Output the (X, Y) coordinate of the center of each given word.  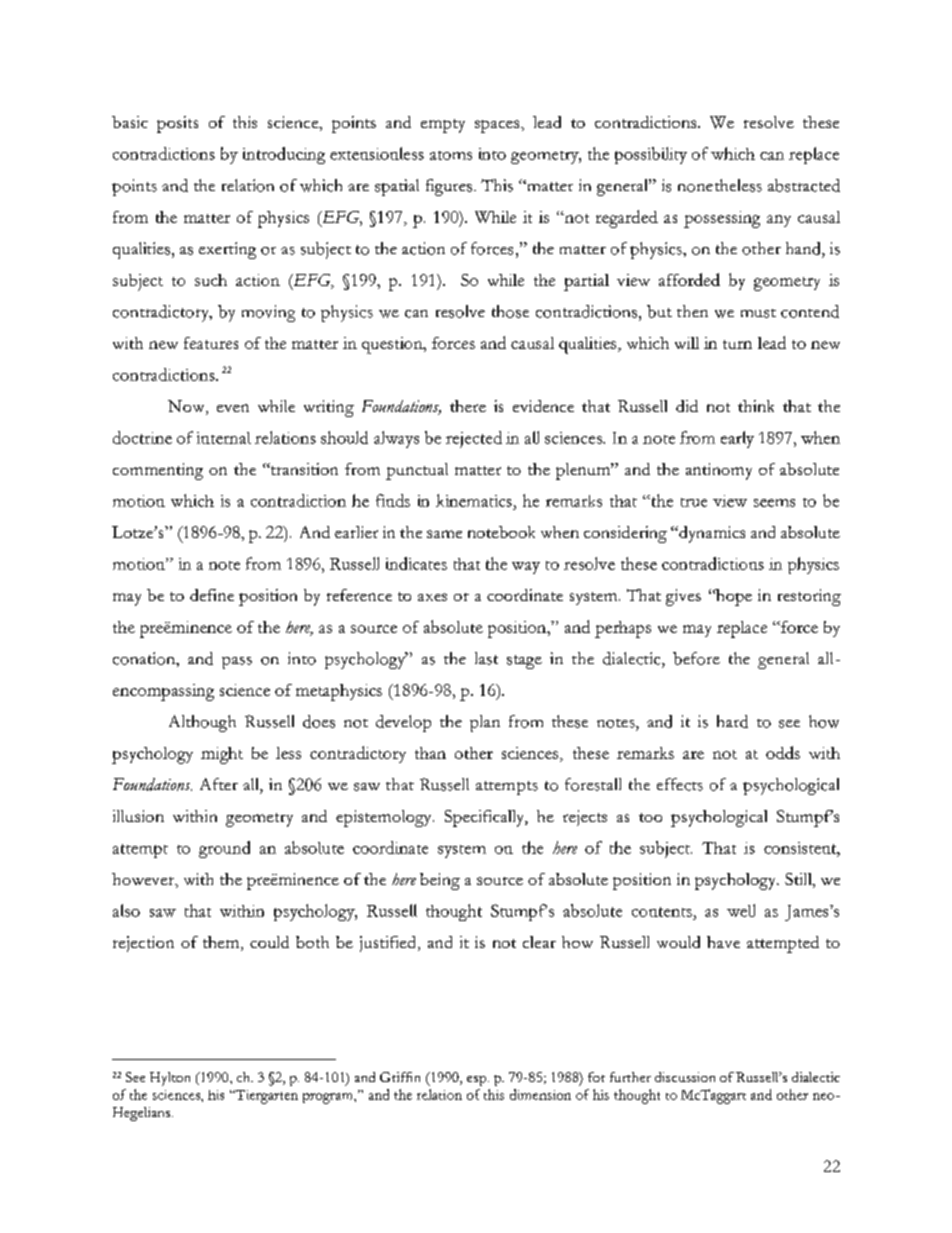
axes (432, 597)
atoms (451, 155)
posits (177, 124)
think (756, 406)
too (650, 817)
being (440, 881)
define (212, 595)
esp (478, 1081)
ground (224, 849)
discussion (685, 1077)
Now (187, 407)
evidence (543, 406)
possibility (651, 155)
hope (733, 597)
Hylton (170, 1079)
